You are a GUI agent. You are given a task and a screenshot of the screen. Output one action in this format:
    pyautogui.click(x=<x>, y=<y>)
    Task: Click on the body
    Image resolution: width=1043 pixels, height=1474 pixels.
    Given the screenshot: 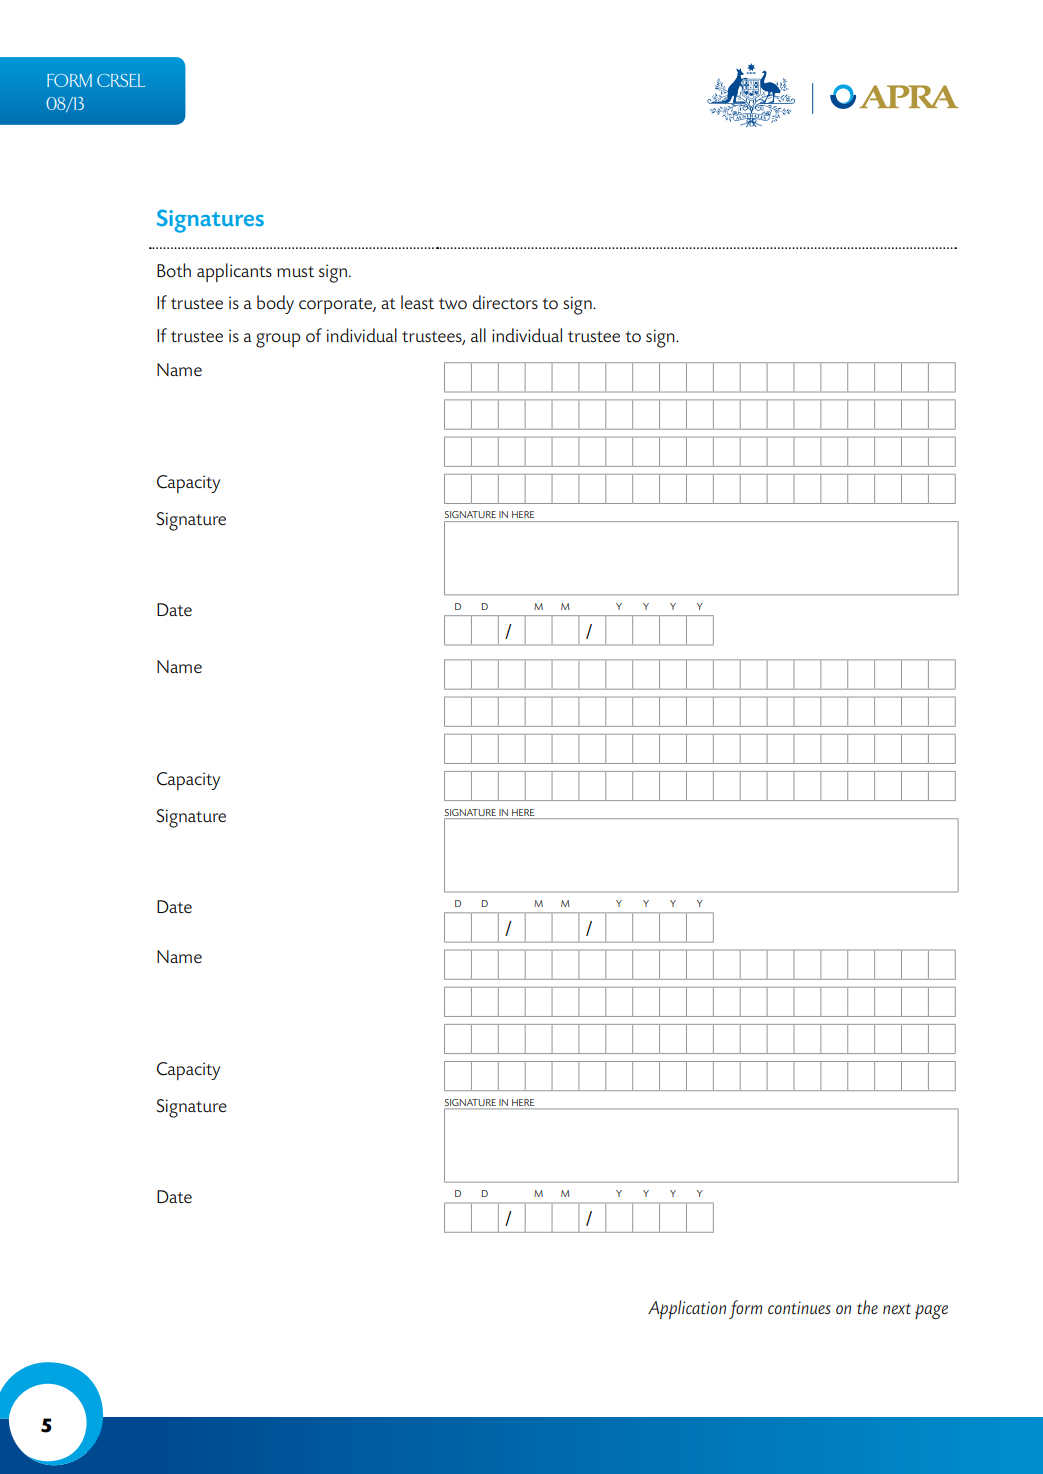 What is the action you would take?
    pyautogui.click(x=275, y=304)
